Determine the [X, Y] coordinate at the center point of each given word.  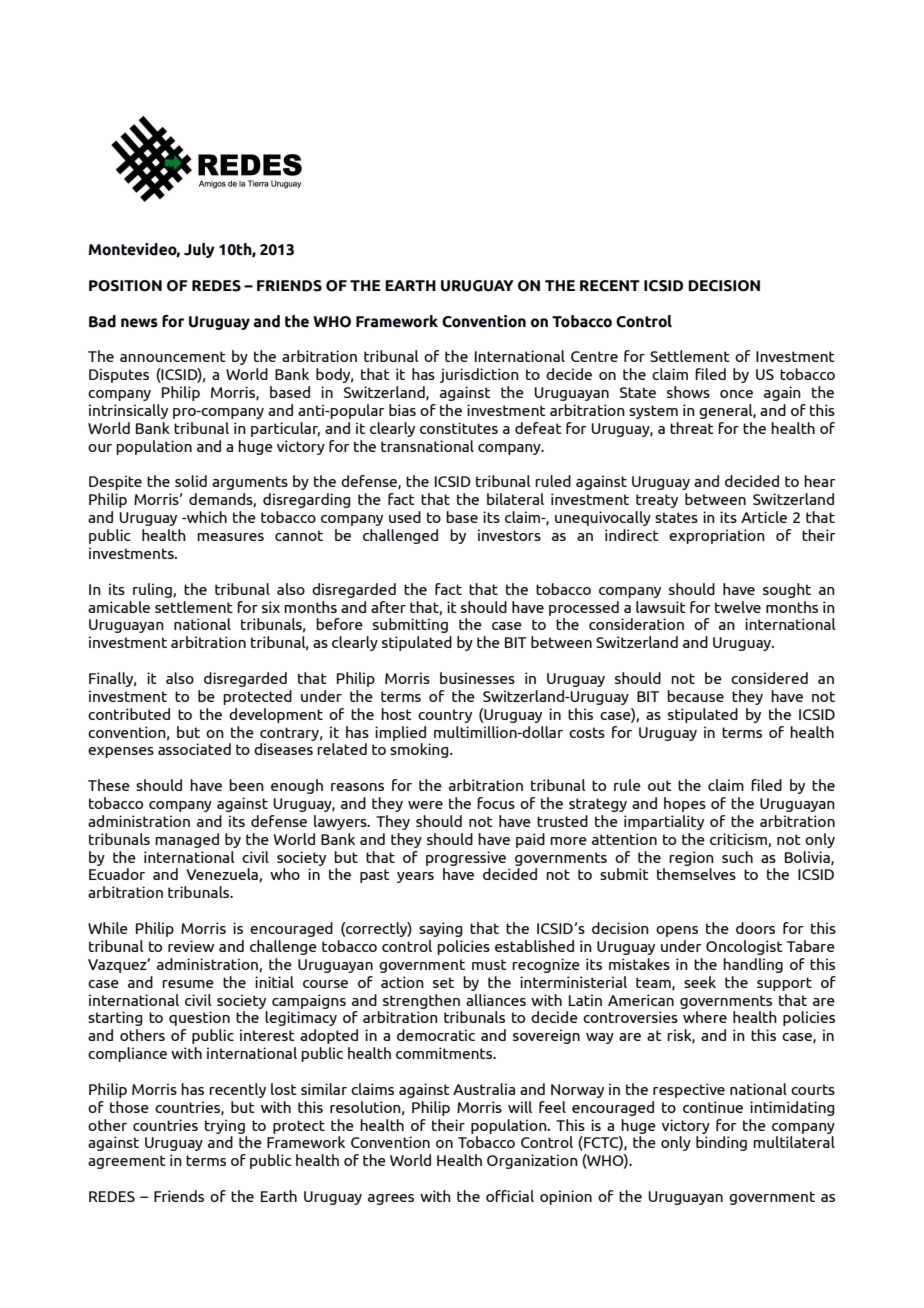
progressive [466, 858]
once [736, 394]
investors [509, 535]
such [737, 857]
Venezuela [223, 875]
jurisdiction [479, 375]
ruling [153, 590]
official [510, 1196]
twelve [738, 607]
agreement [127, 1162]
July [199, 250]
